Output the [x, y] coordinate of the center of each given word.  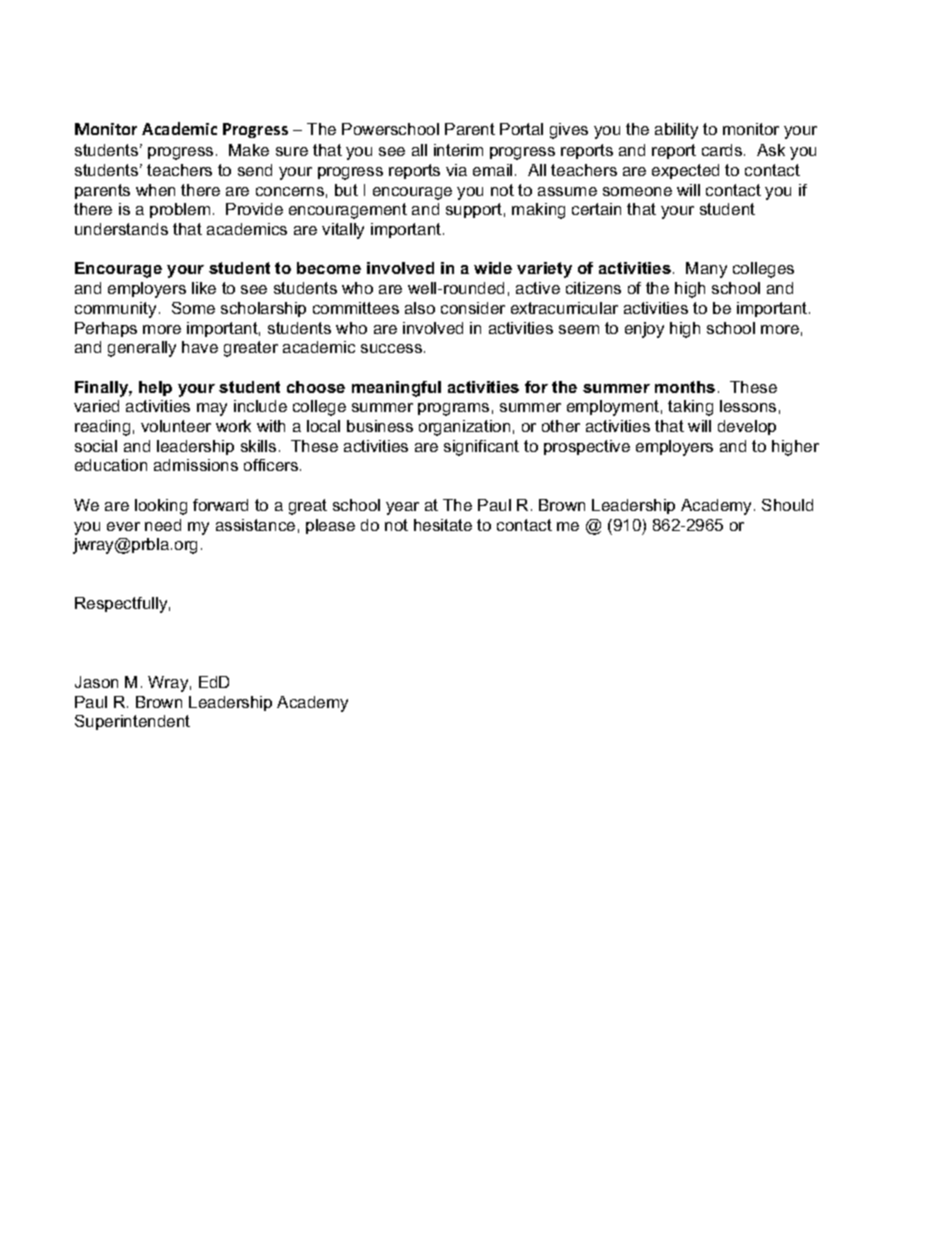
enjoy [644, 330]
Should [787, 505]
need [163, 525]
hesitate [443, 525]
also [420, 308]
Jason [96, 682]
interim [458, 150]
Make [249, 150]
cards [723, 150]
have [200, 347]
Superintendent [132, 722]
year [402, 508]
